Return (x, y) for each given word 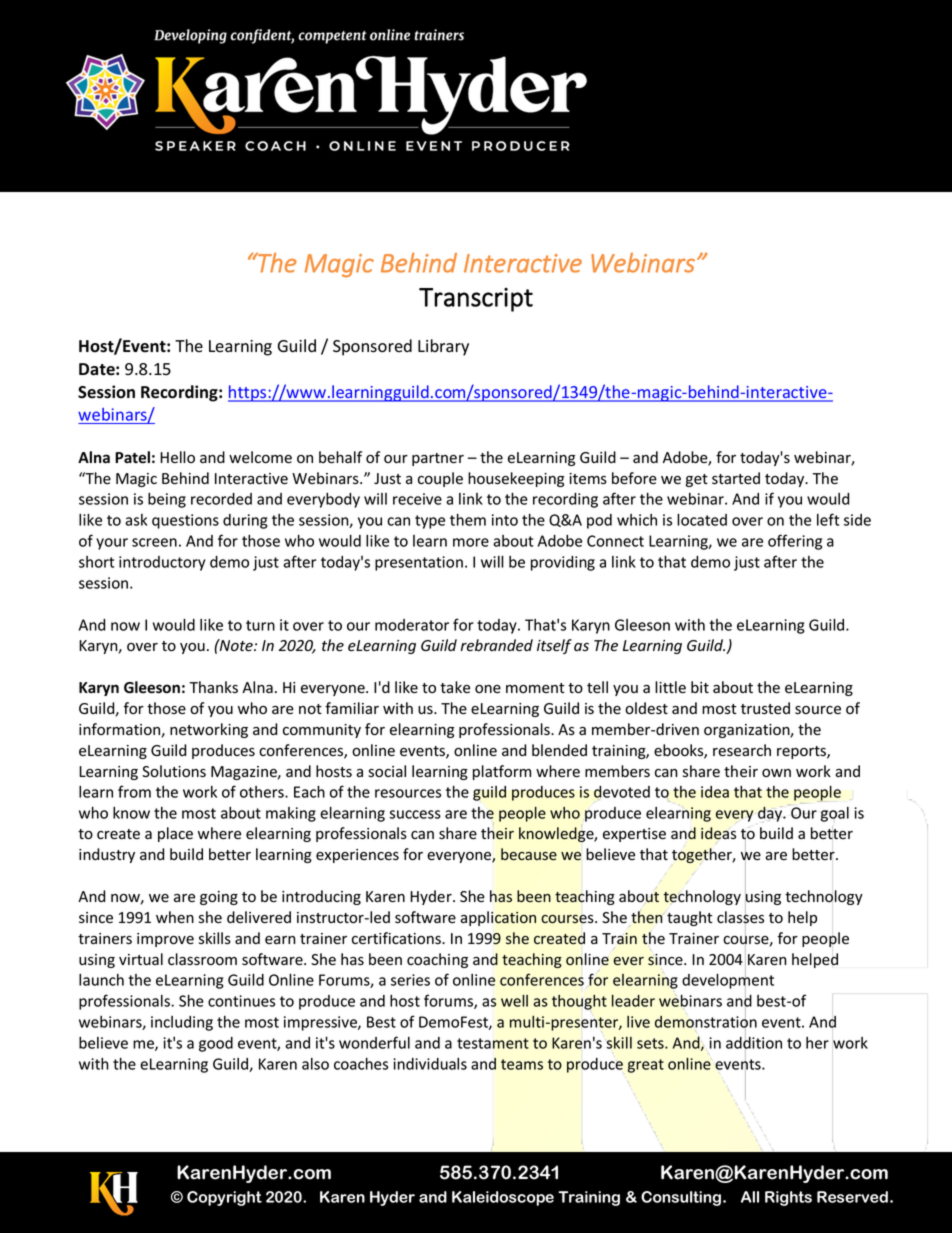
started (736, 478)
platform (502, 772)
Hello (177, 457)
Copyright (224, 1198)
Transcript (476, 300)
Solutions (174, 771)
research (742, 750)
